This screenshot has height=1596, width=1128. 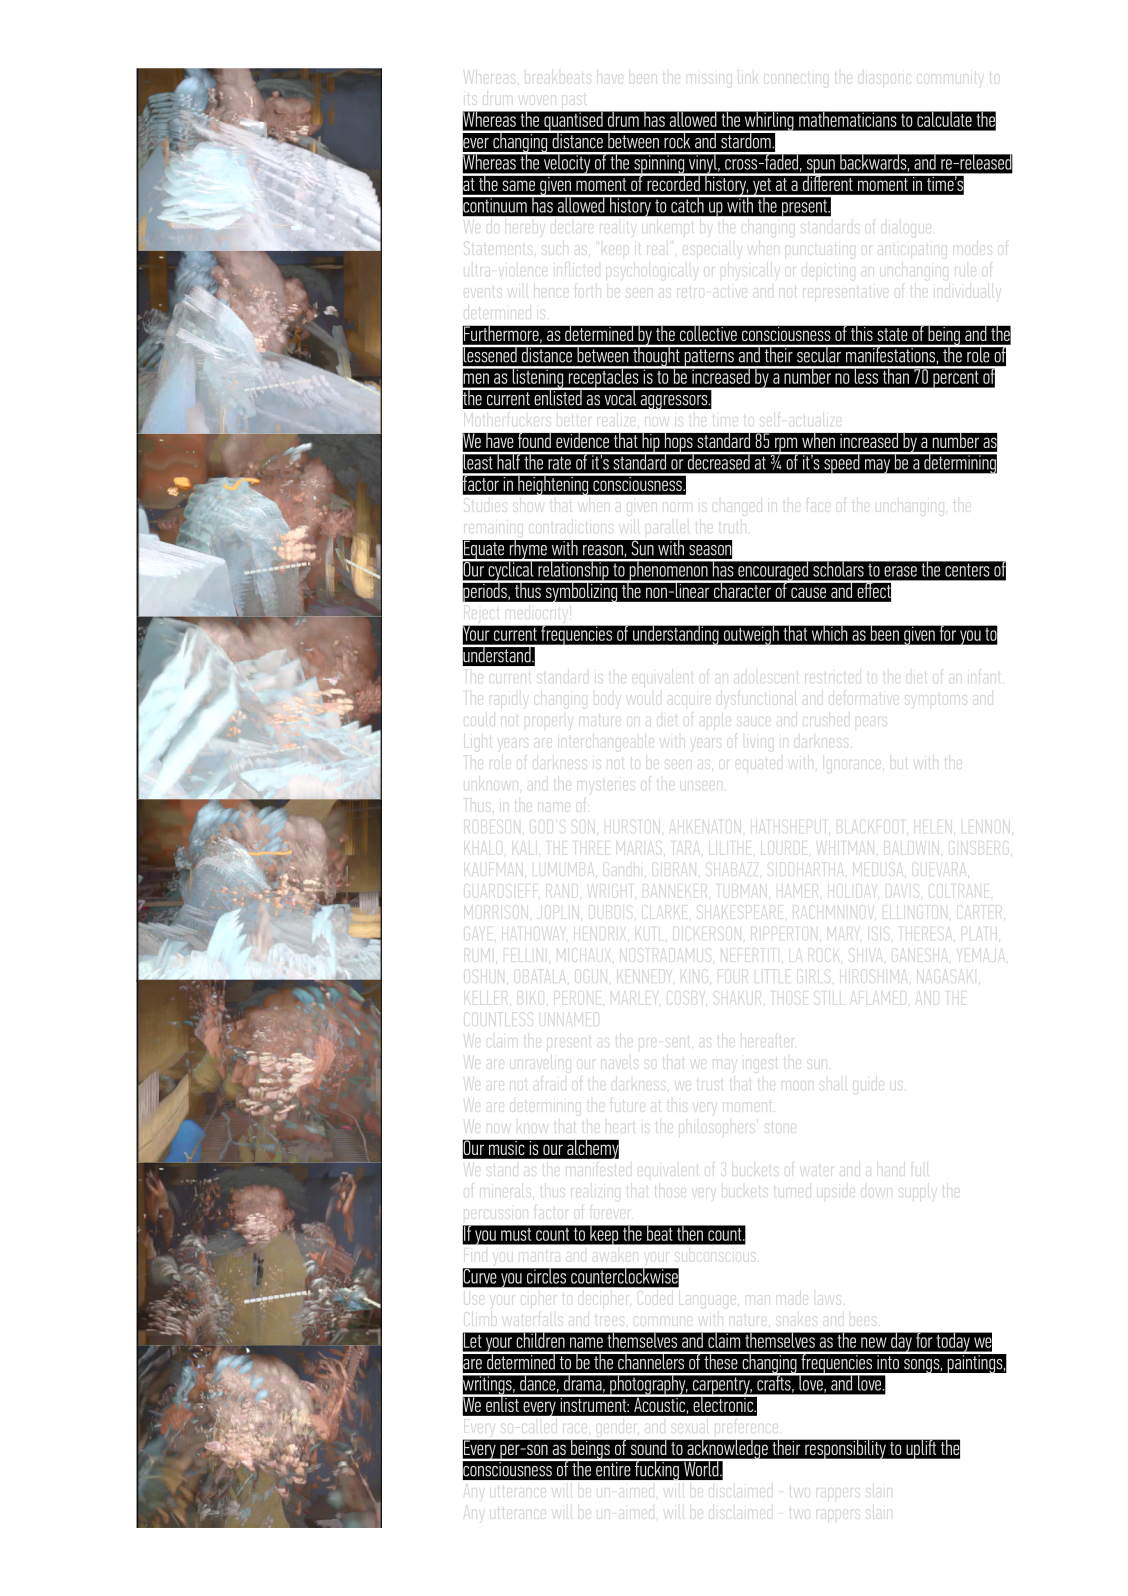 I want to click on erase, so click(x=900, y=571).
